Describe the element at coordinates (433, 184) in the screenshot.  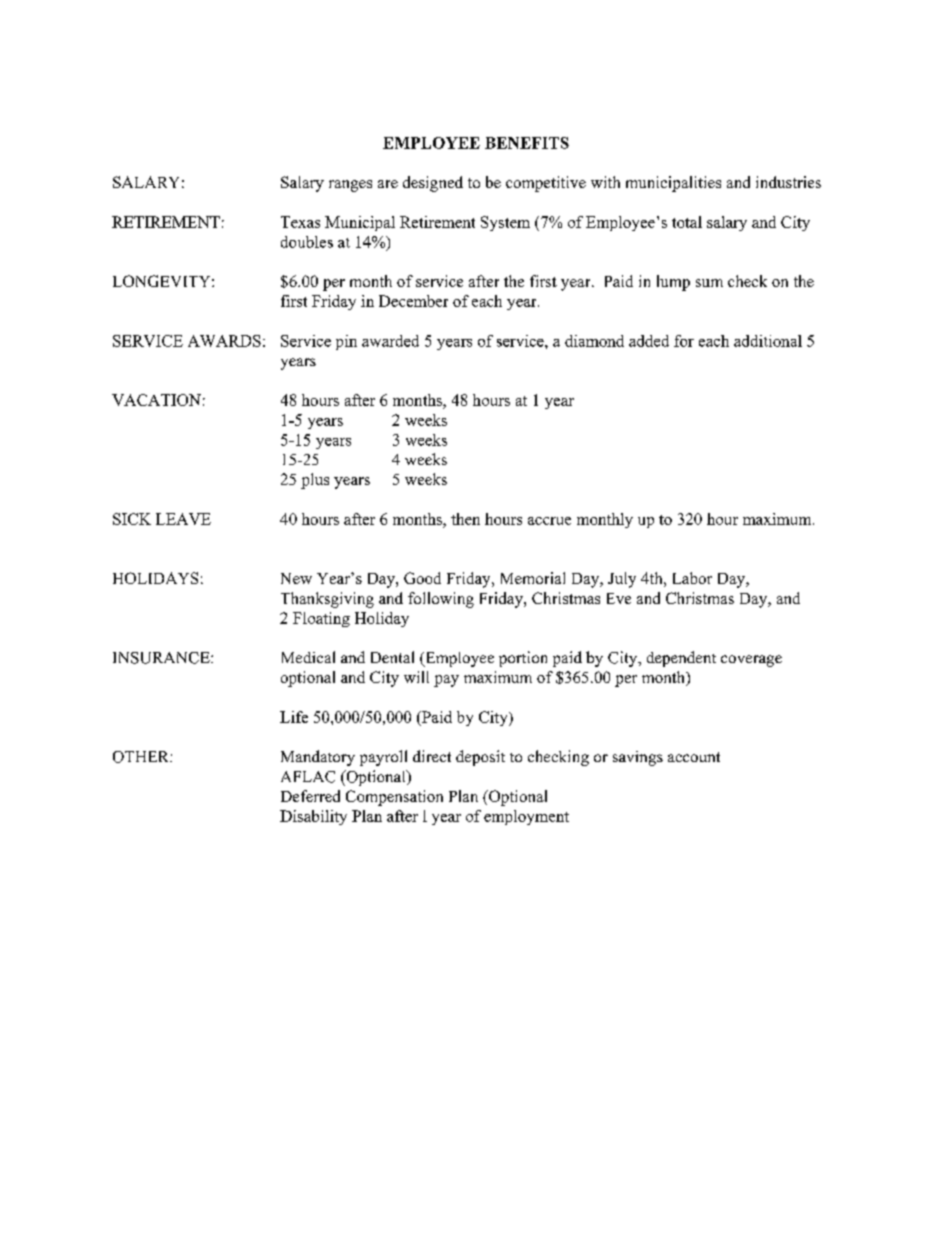
I see `designed` at that location.
